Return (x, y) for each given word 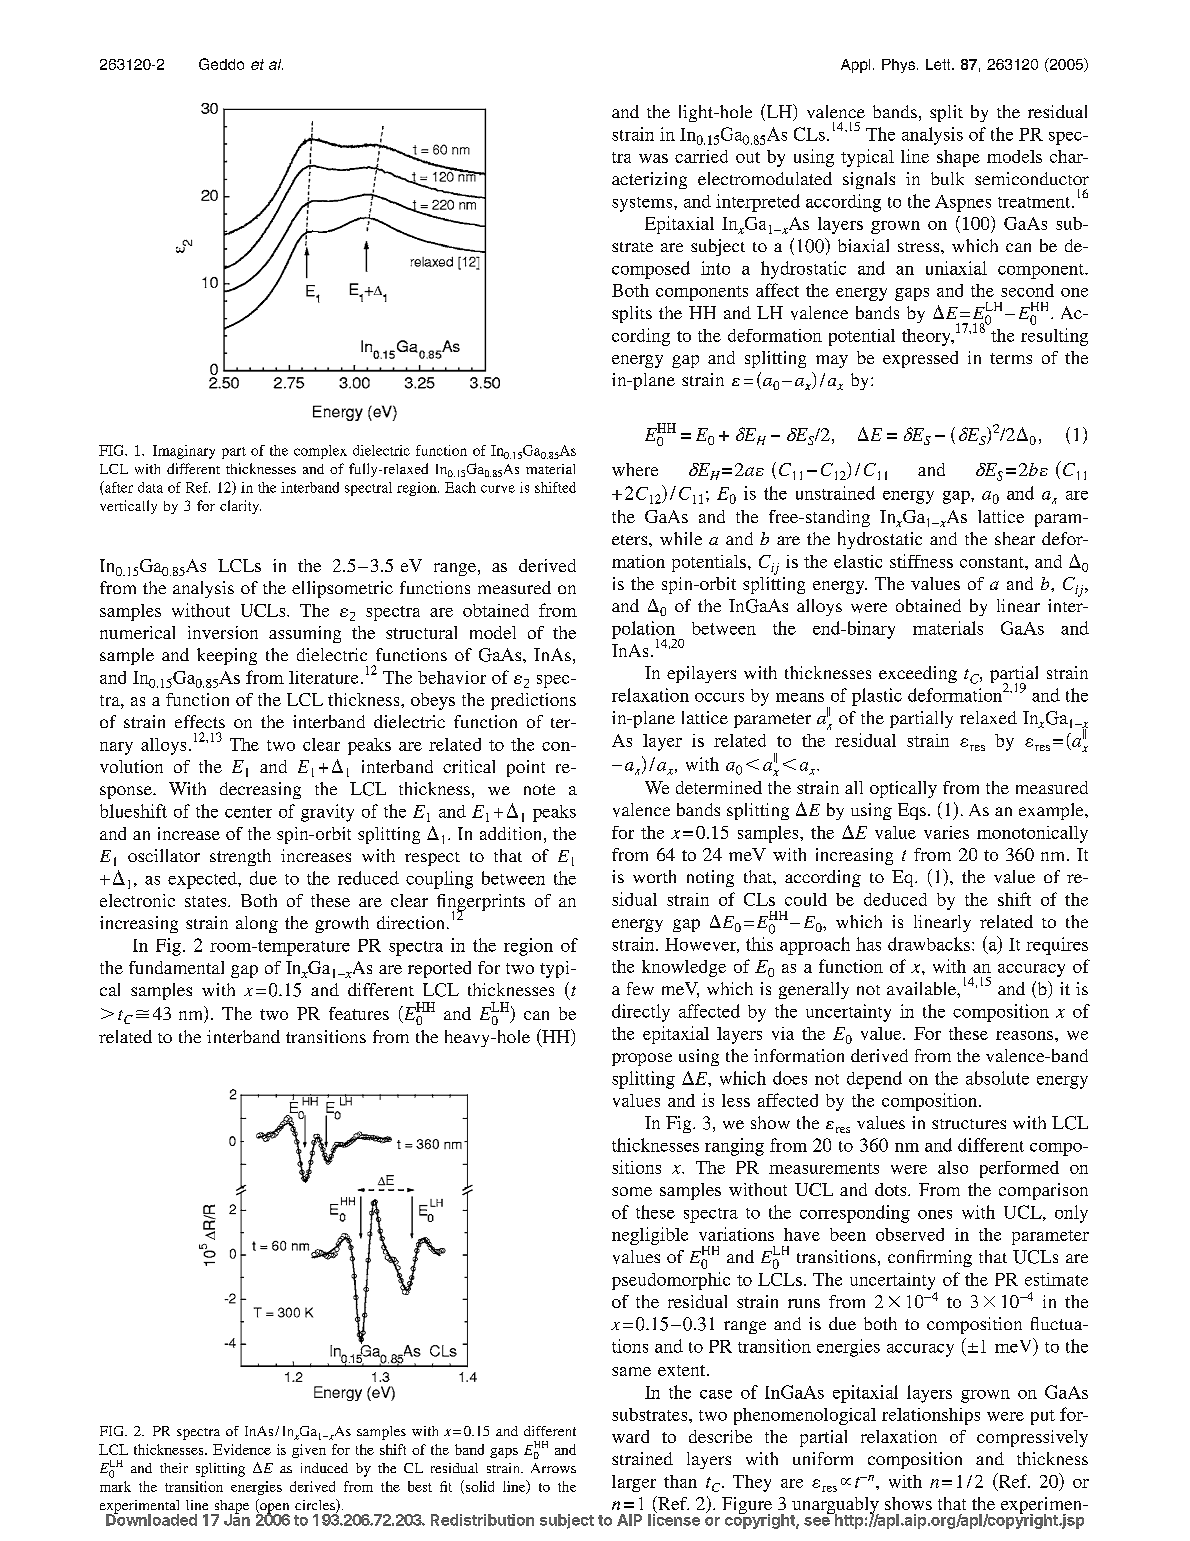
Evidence (242, 1449)
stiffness (921, 561)
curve (498, 489)
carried (701, 156)
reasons (1026, 1035)
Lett (939, 64)
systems (643, 204)
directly (641, 1013)
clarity (240, 507)
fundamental (176, 967)
